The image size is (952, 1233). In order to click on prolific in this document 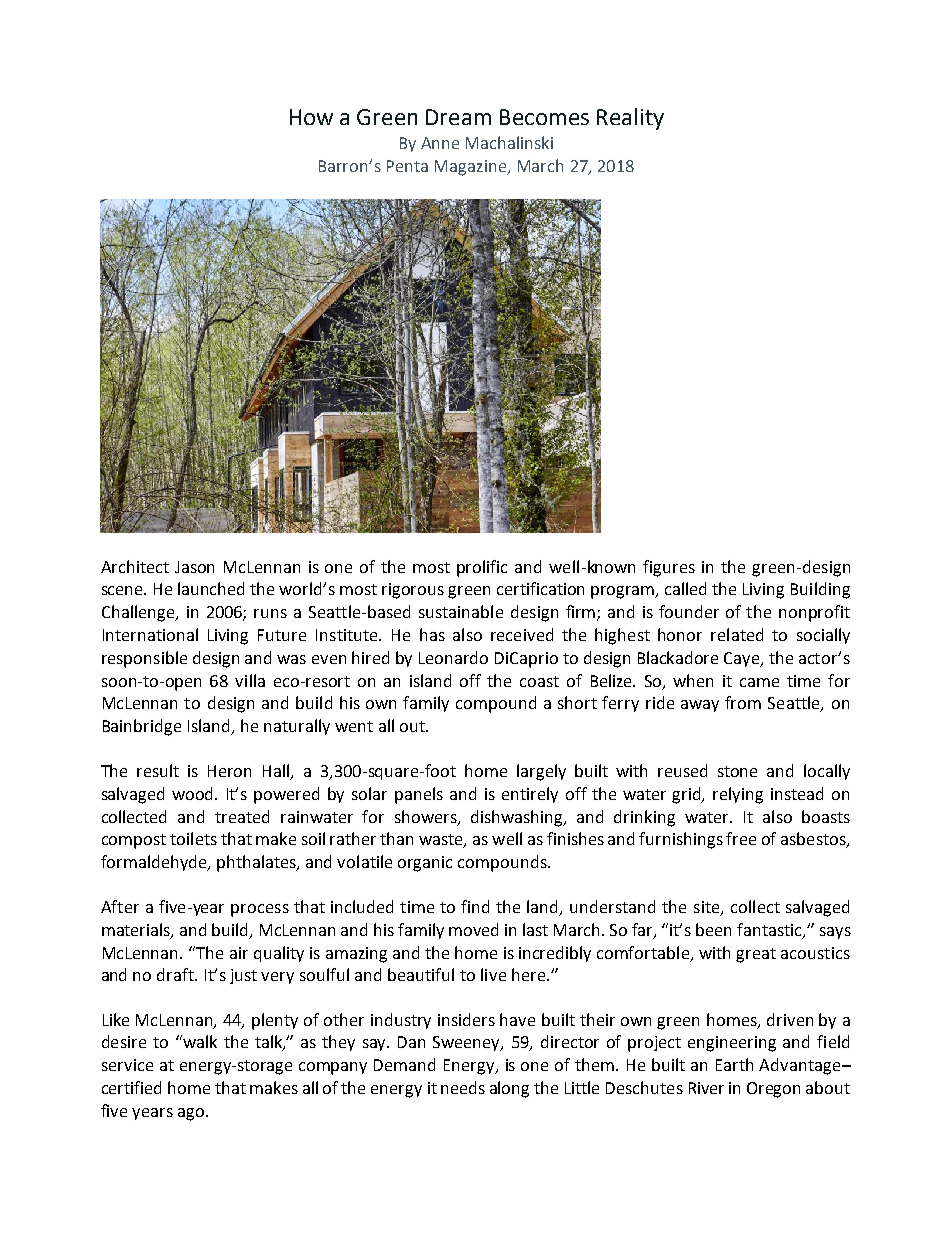, I will do `click(482, 568)`.
